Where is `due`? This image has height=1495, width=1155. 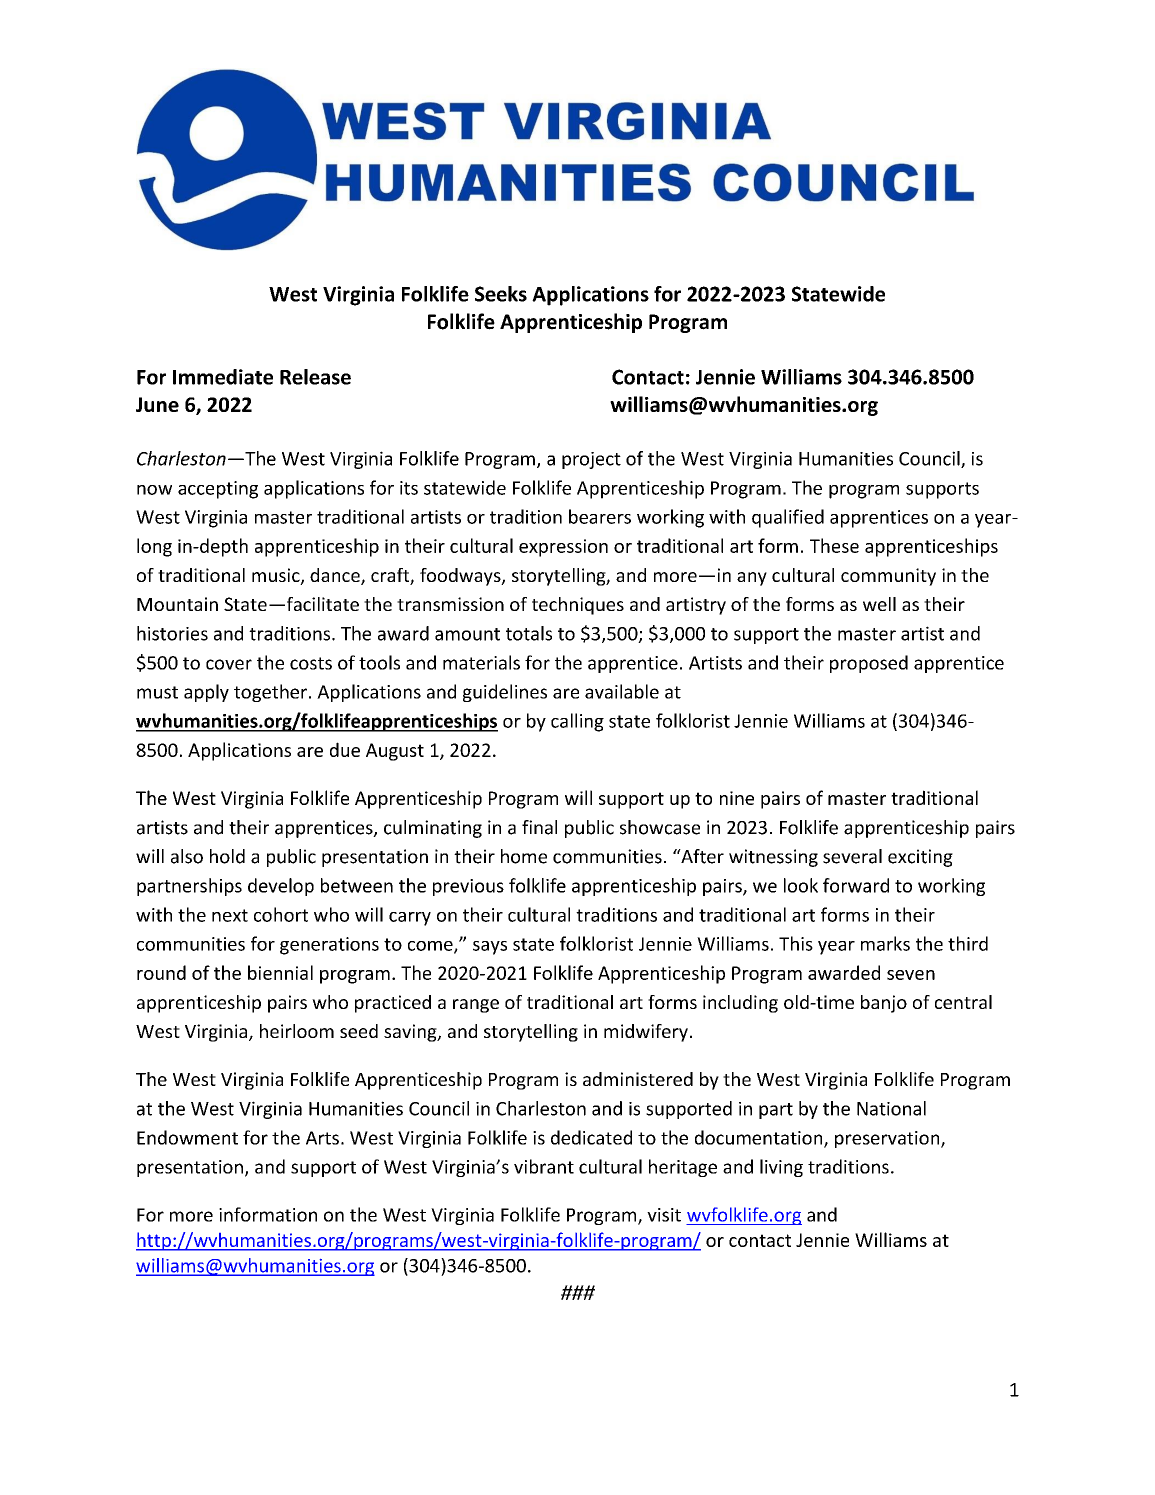
due is located at coordinates (345, 749).
